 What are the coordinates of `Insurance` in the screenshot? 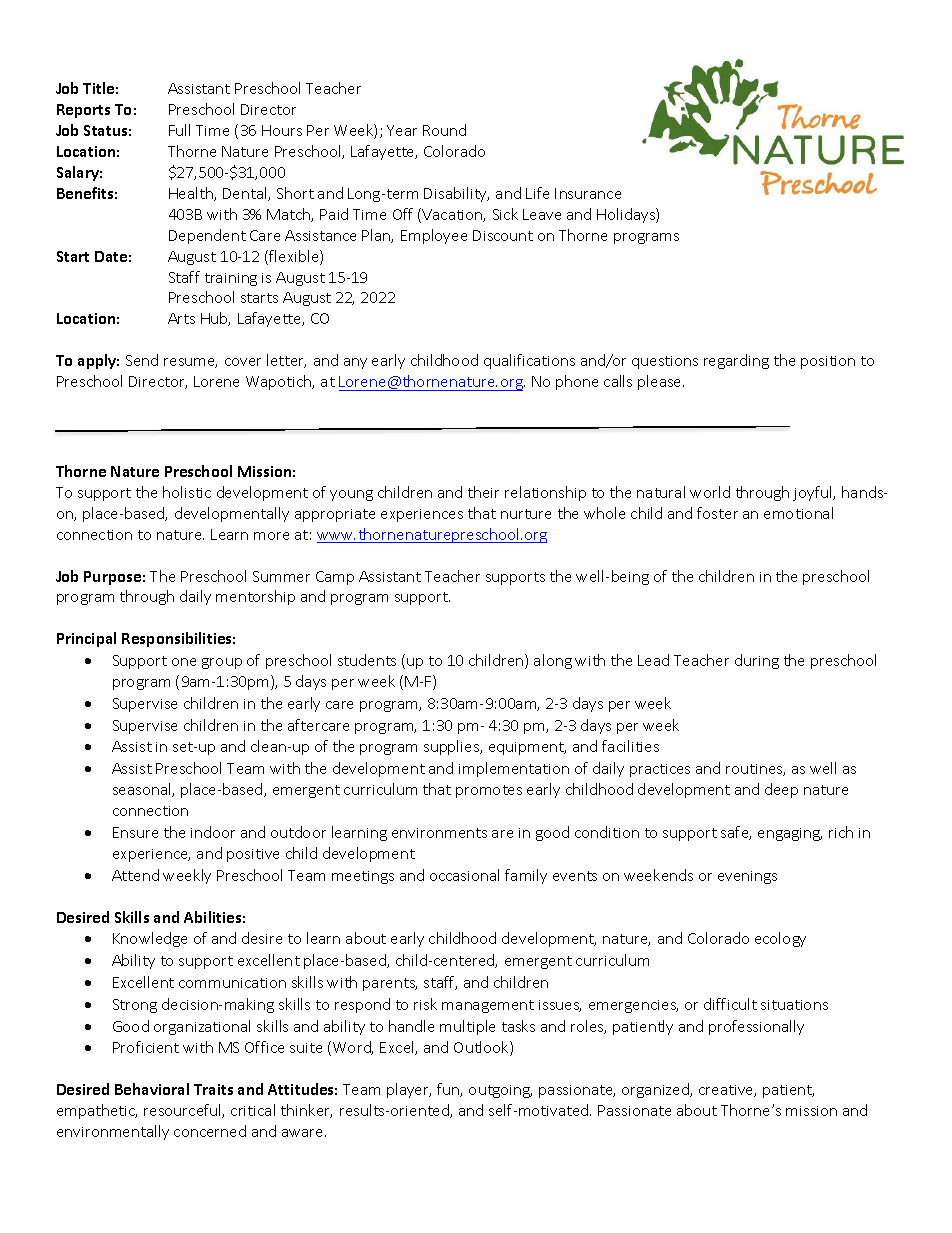 It's located at (588, 193).
